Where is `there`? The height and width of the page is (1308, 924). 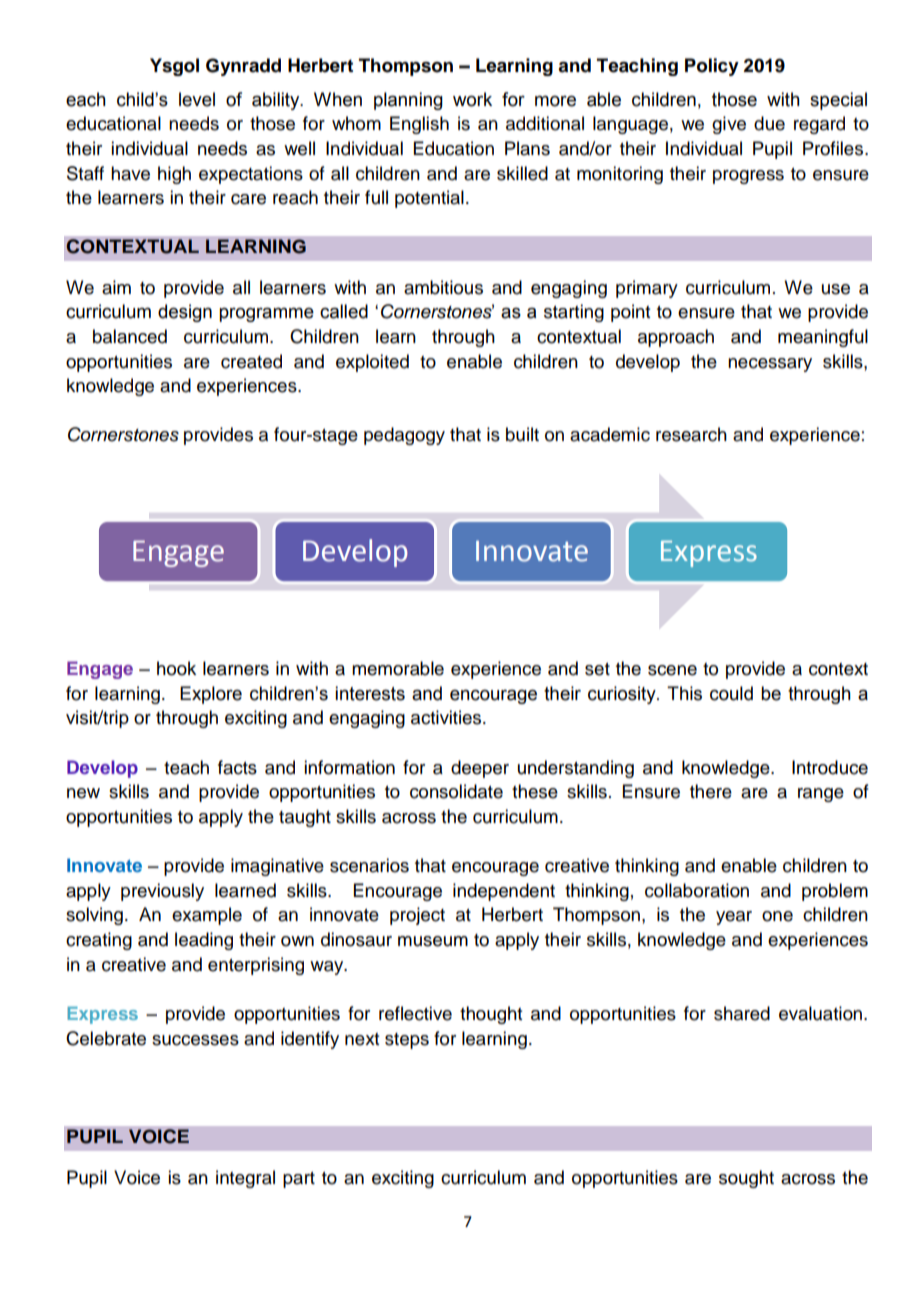
there is located at coordinates (711, 791).
